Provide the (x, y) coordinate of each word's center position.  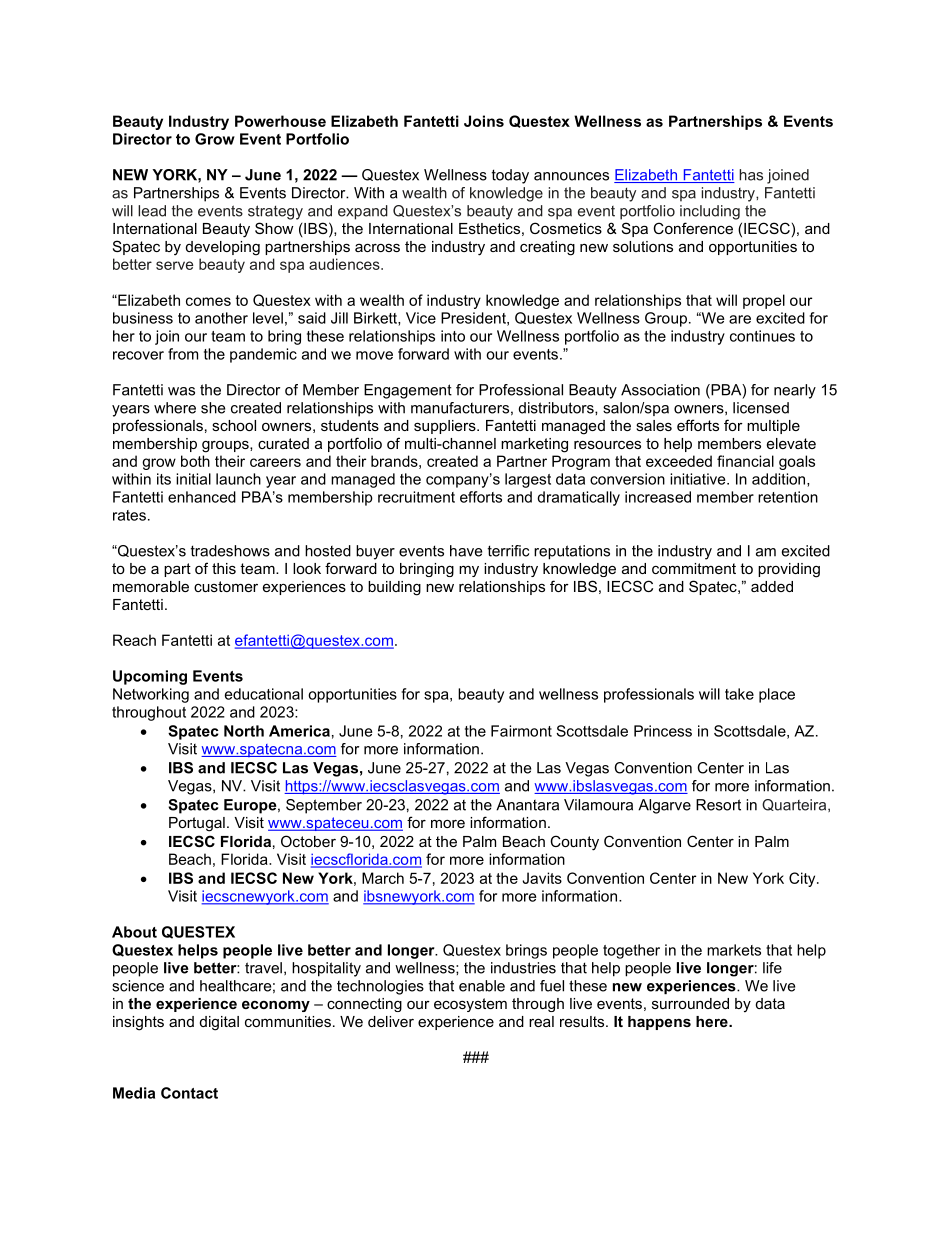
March (383, 878)
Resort (718, 805)
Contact (189, 1093)
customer (226, 586)
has (751, 175)
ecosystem (470, 1005)
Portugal (197, 824)
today (510, 176)
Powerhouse (280, 121)
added (772, 586)
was (181, 391)
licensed (761, 408)
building (394, 588)
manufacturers (460, 408)
